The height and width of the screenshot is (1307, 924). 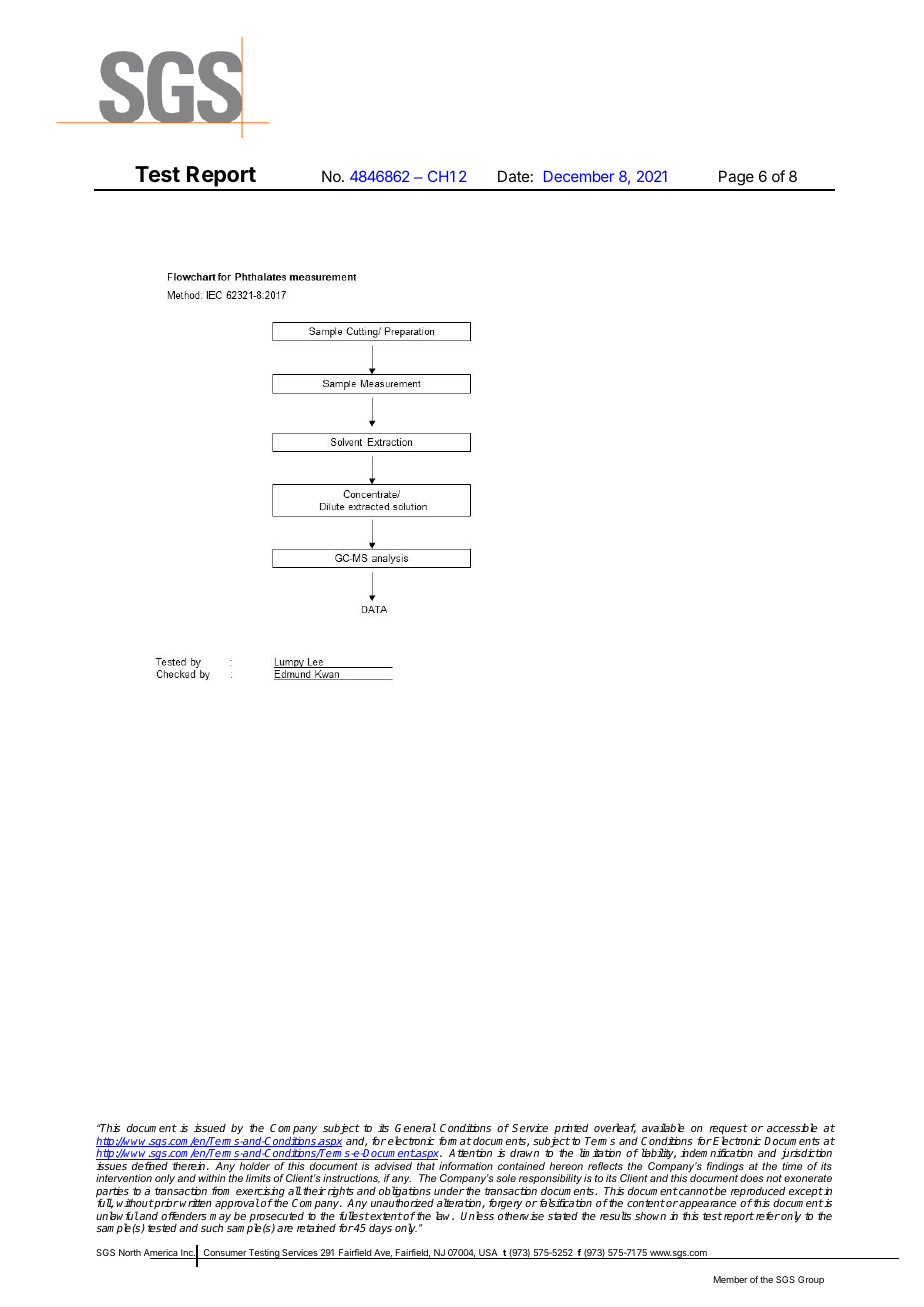 I want to click on available, so click(x=663, y=1127).
